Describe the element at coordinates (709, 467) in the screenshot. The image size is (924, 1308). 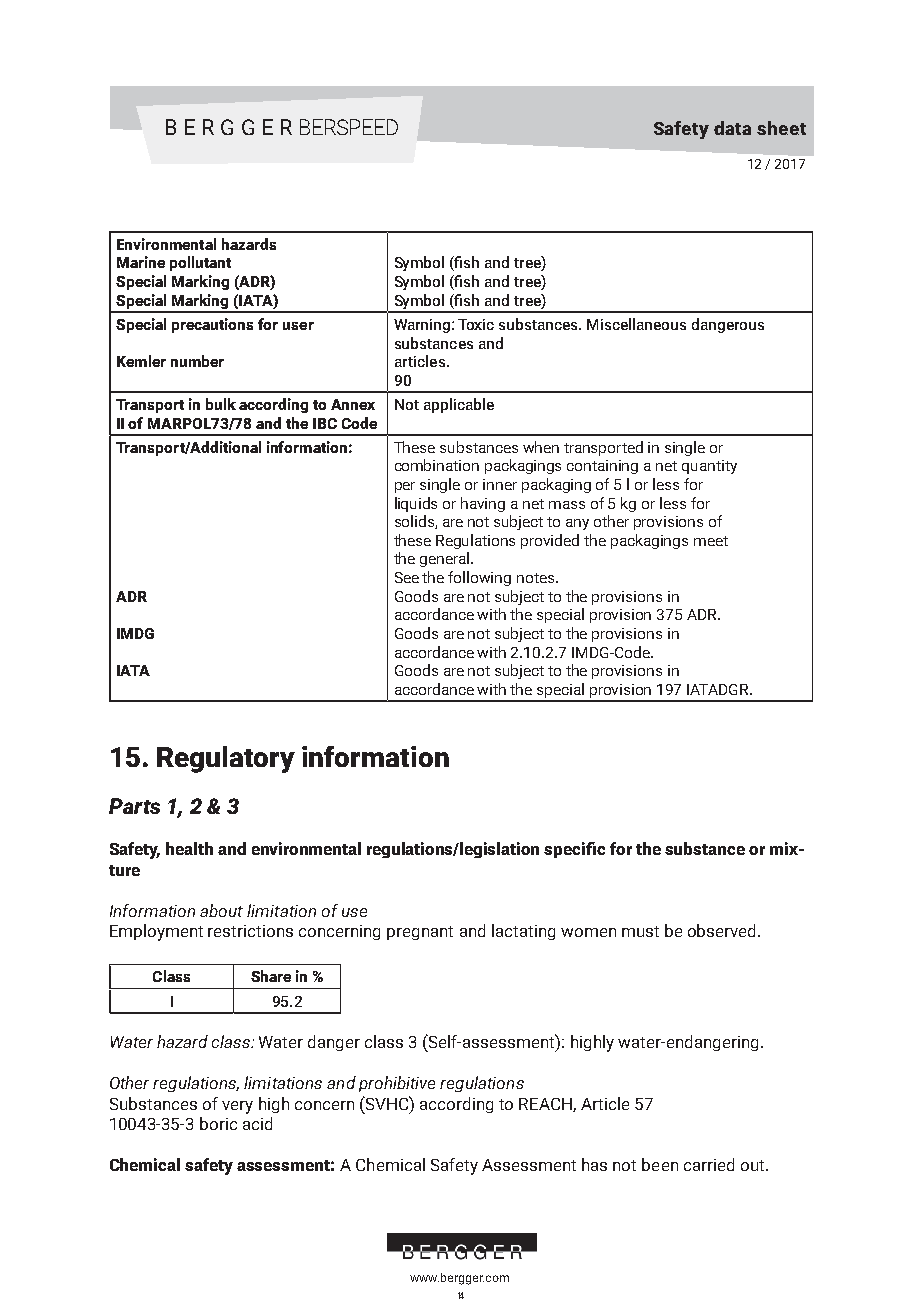
I see `quantity` at that location.
